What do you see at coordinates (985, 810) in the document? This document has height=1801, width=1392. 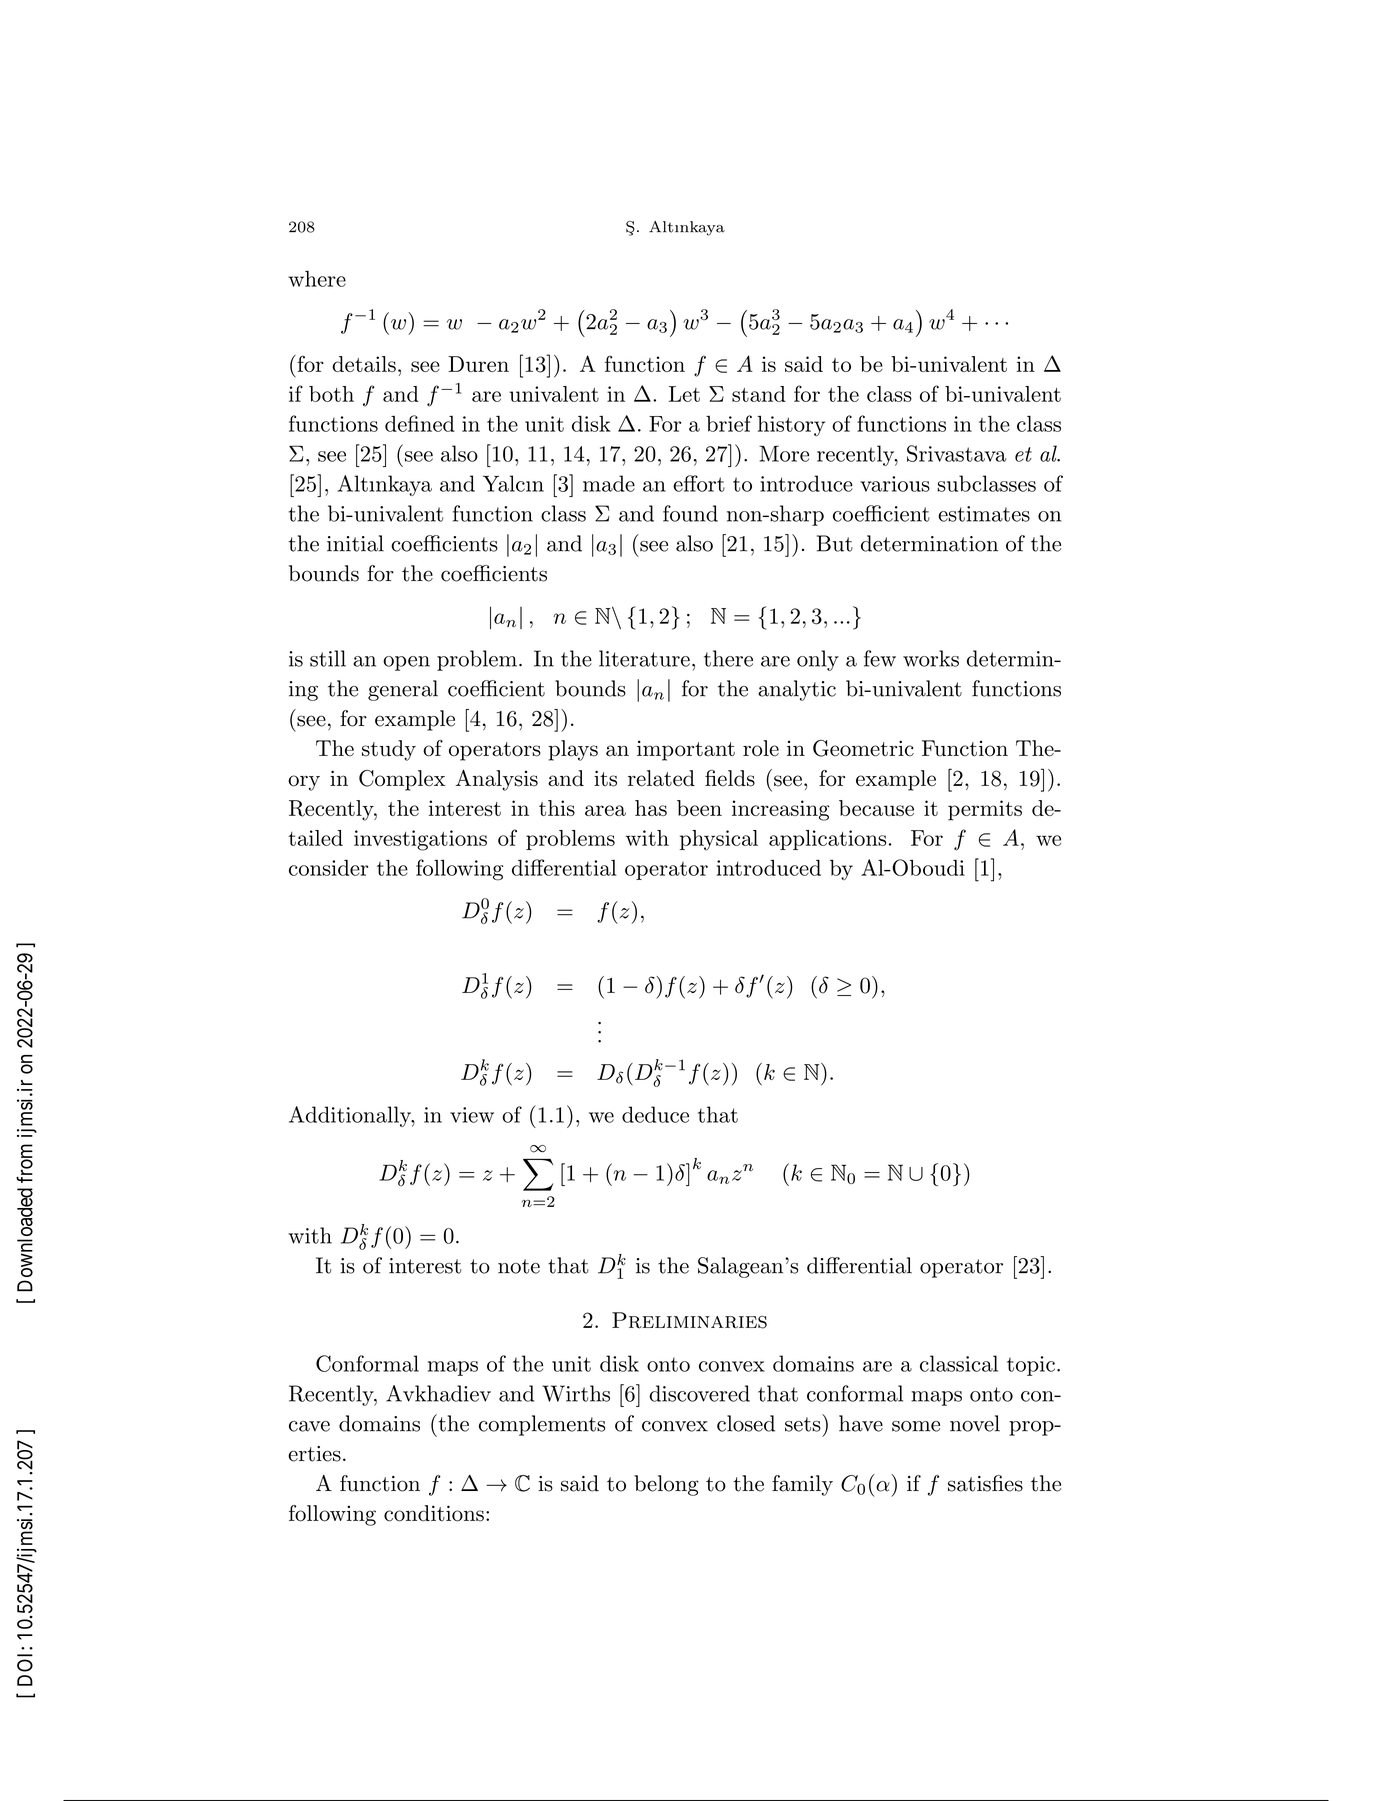 I see `permits` at bounding box center [985, 810].
